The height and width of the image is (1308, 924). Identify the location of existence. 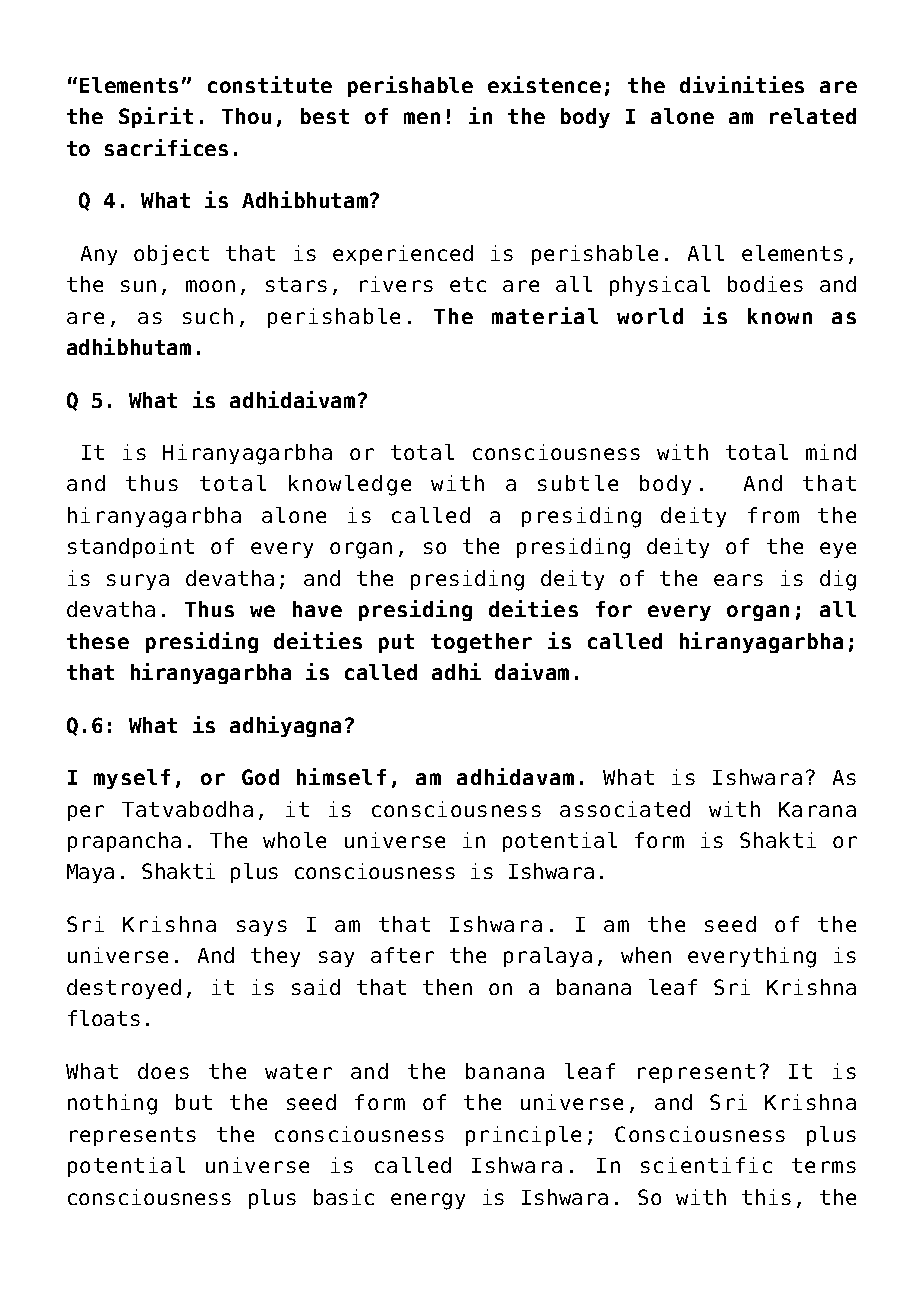
(544, 84).
